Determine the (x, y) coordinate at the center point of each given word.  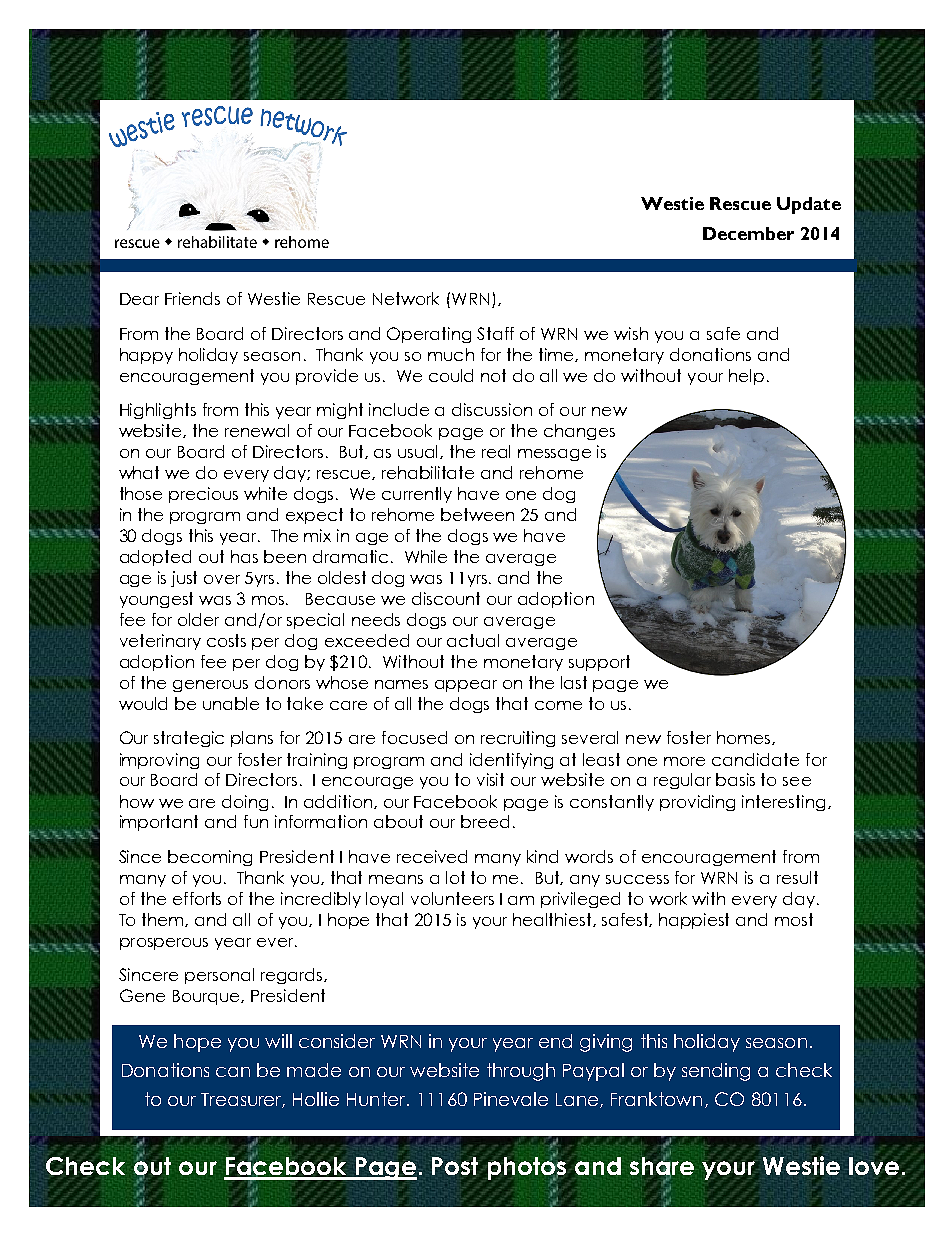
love (874, 1166)
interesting (785, 803)
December (748, 233)
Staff (495, 333)
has (244, 556)
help (746, 377)
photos (527, 1169)
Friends (192, 298)
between (477, 514)
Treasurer (243, 1100)
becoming (210, 858)
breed (485, 821)
